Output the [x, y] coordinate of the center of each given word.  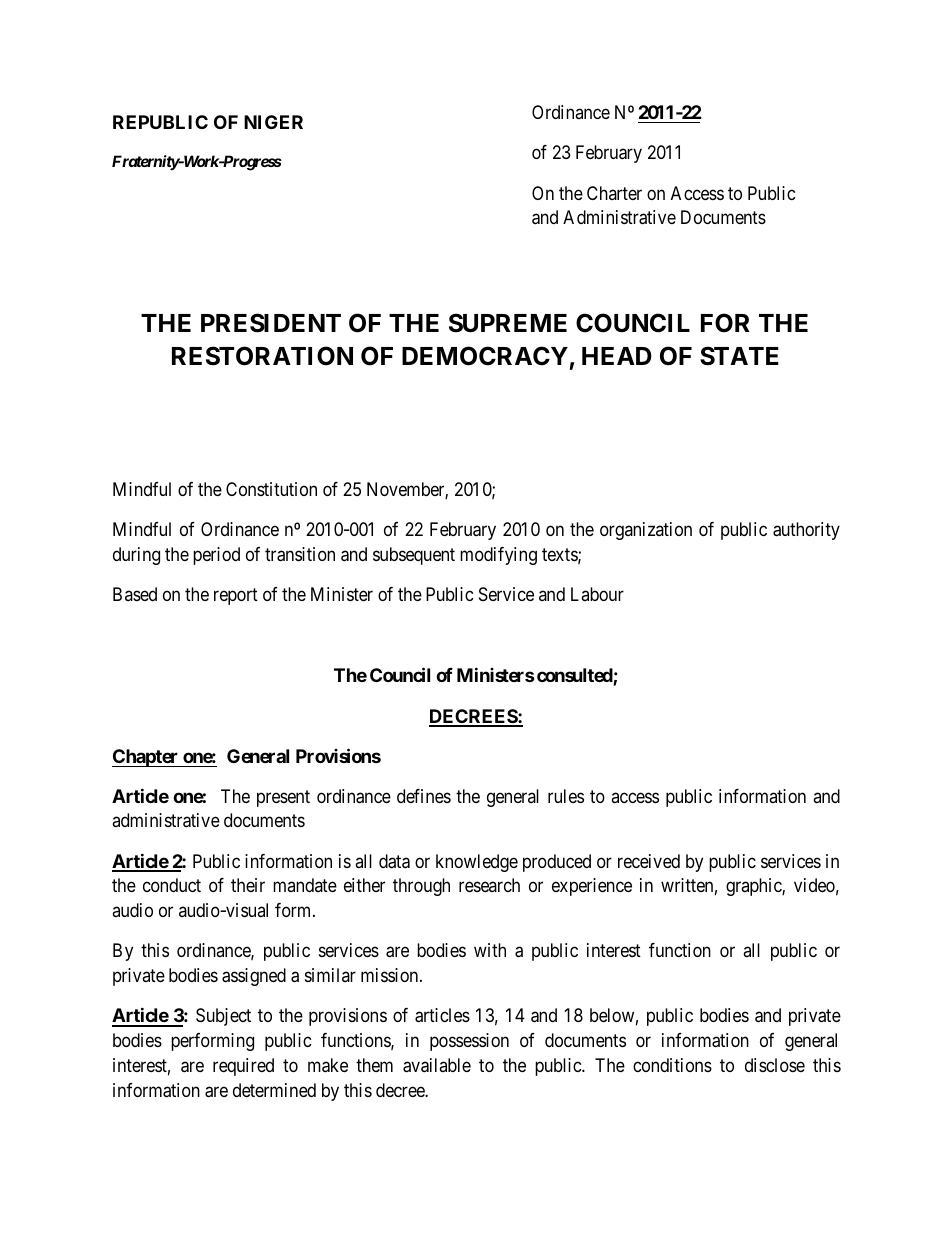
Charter [614, 193]
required [243, 1067]
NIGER [273, 122]
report [236, 597]
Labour [597, 594]
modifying [498, 556]
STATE [739, 356]
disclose [775, 1065]
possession [469, 1042]
